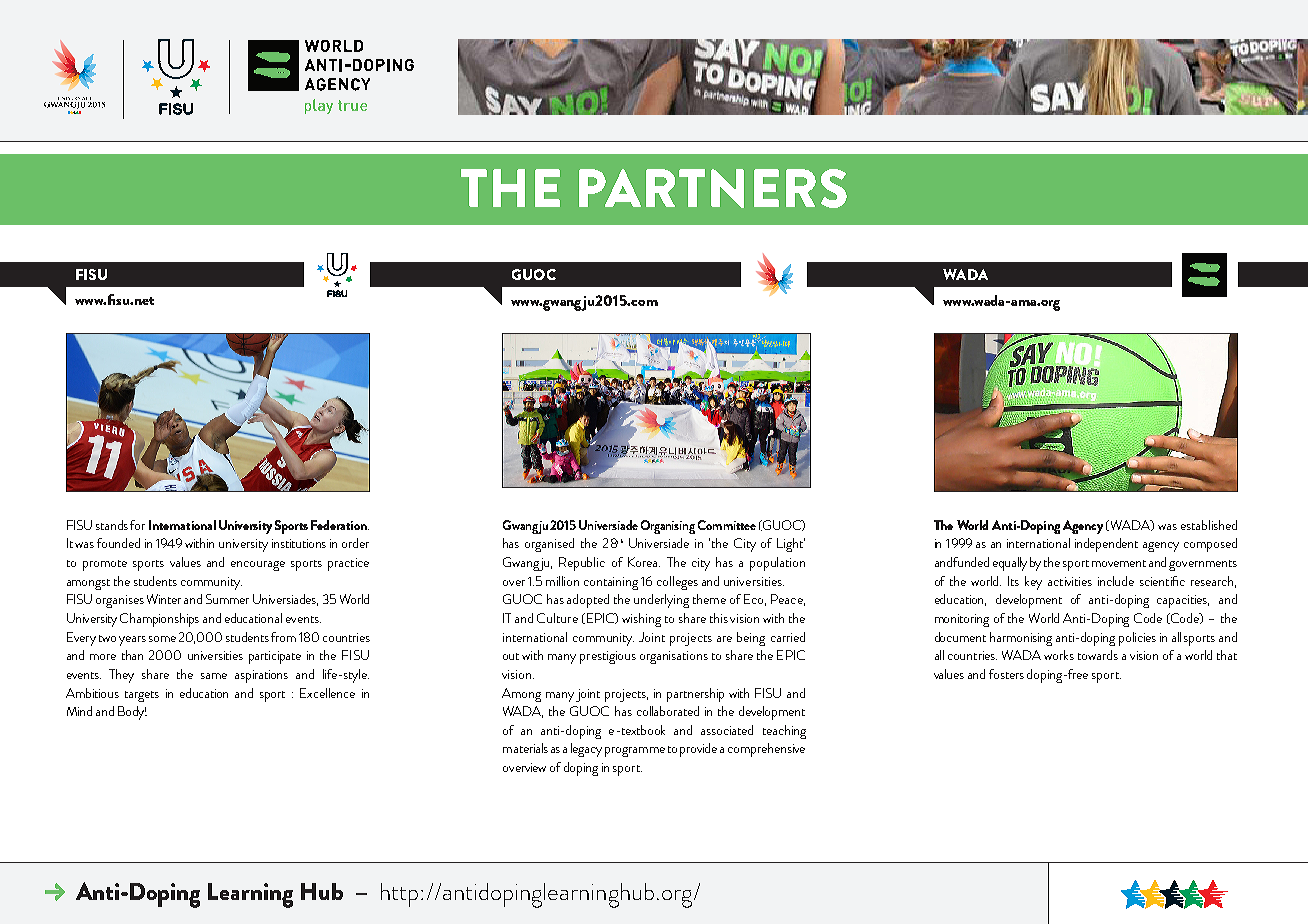 The image size is (1308, 924). What do you see at coordinates (137, 525) in the screenshot?
I see `for` at bounding box center [137, 525].
